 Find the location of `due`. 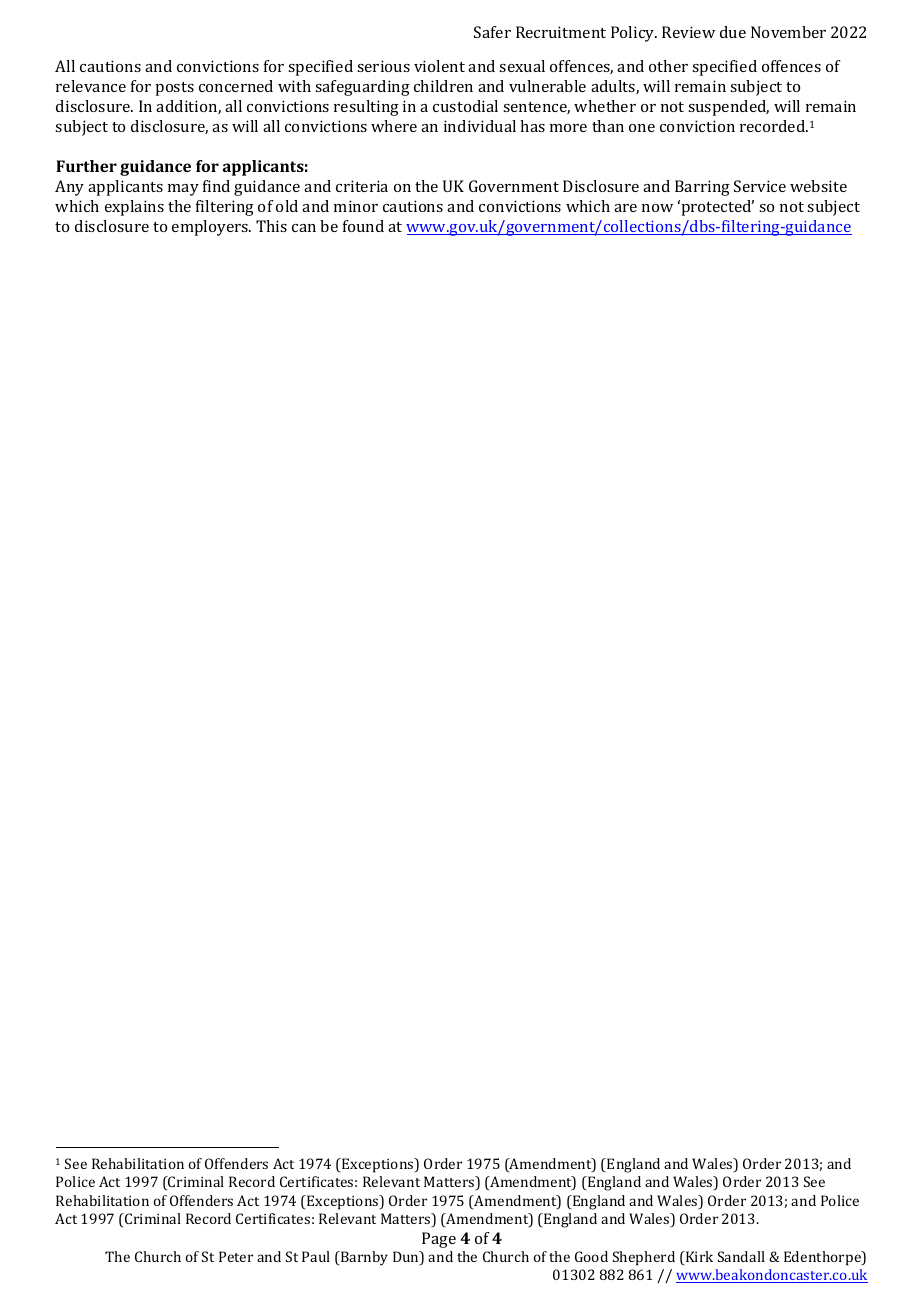

due is located at coordinates (733, 32).
